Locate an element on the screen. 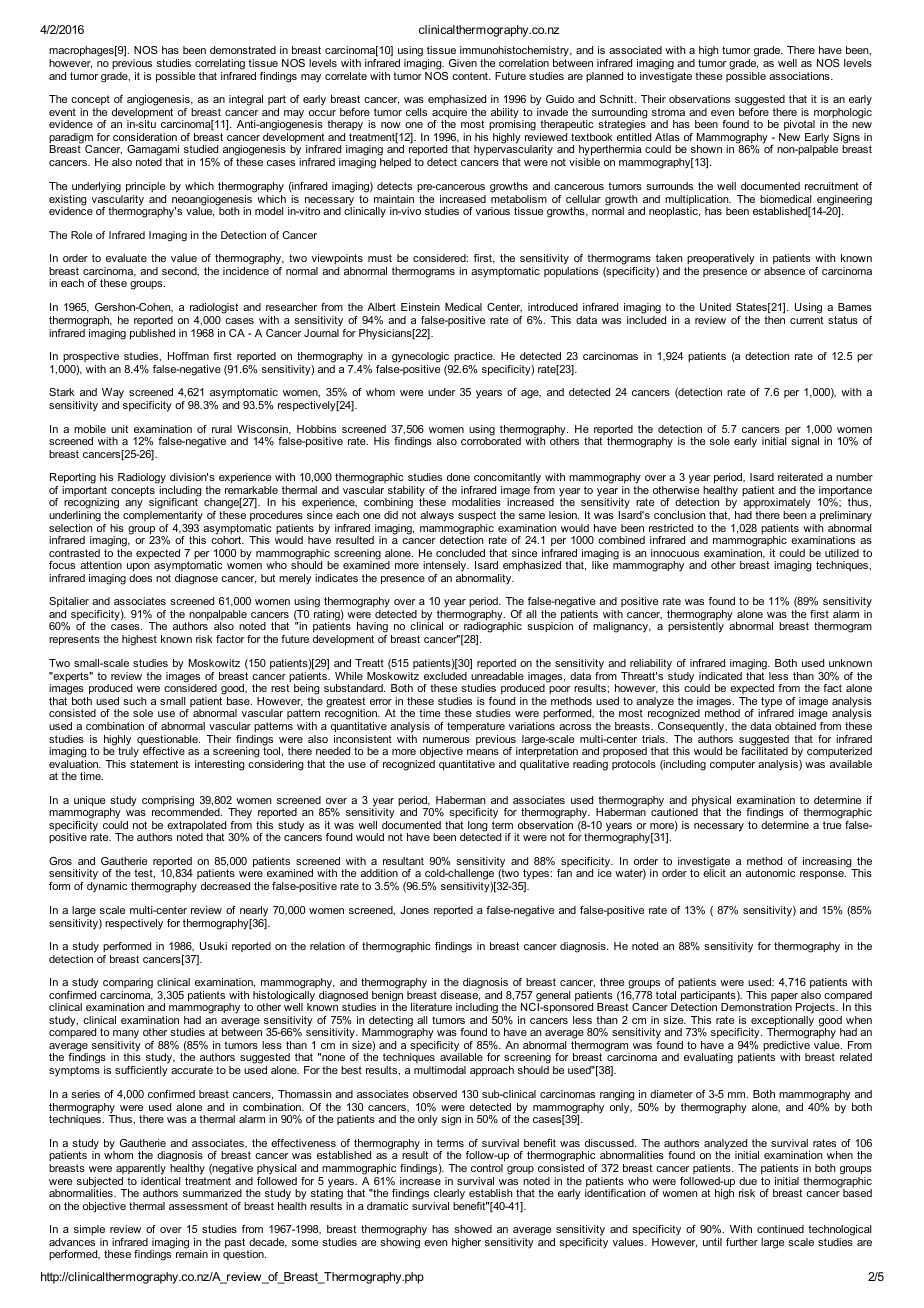 The image size is (924, 1308). indicated is located at coordinates (720, 676).
